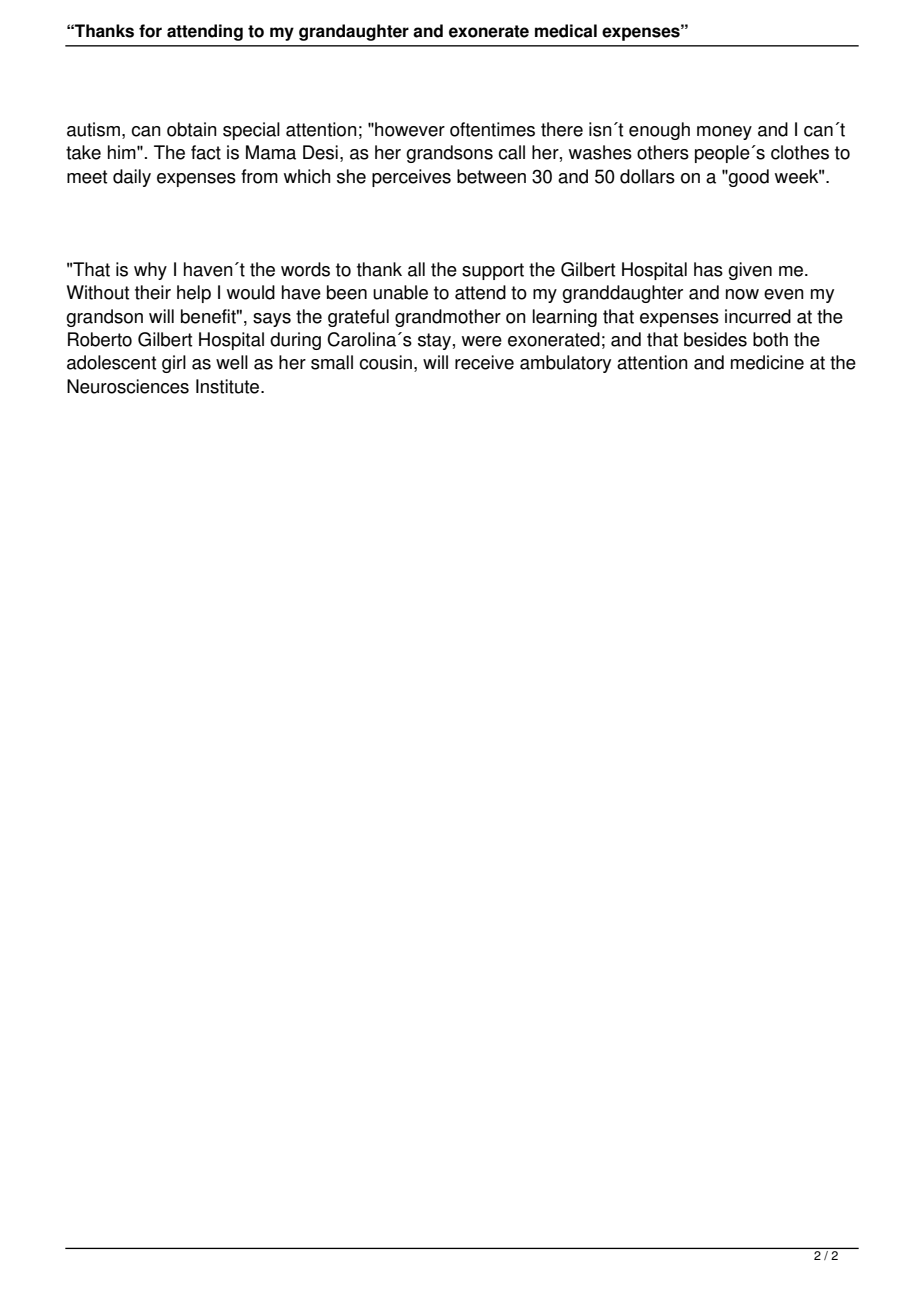 The width and height of the screenshot is (924, 1308). Describe the element at coordinates (767, 362) in the screenshot. I see `medicine` at that location.
